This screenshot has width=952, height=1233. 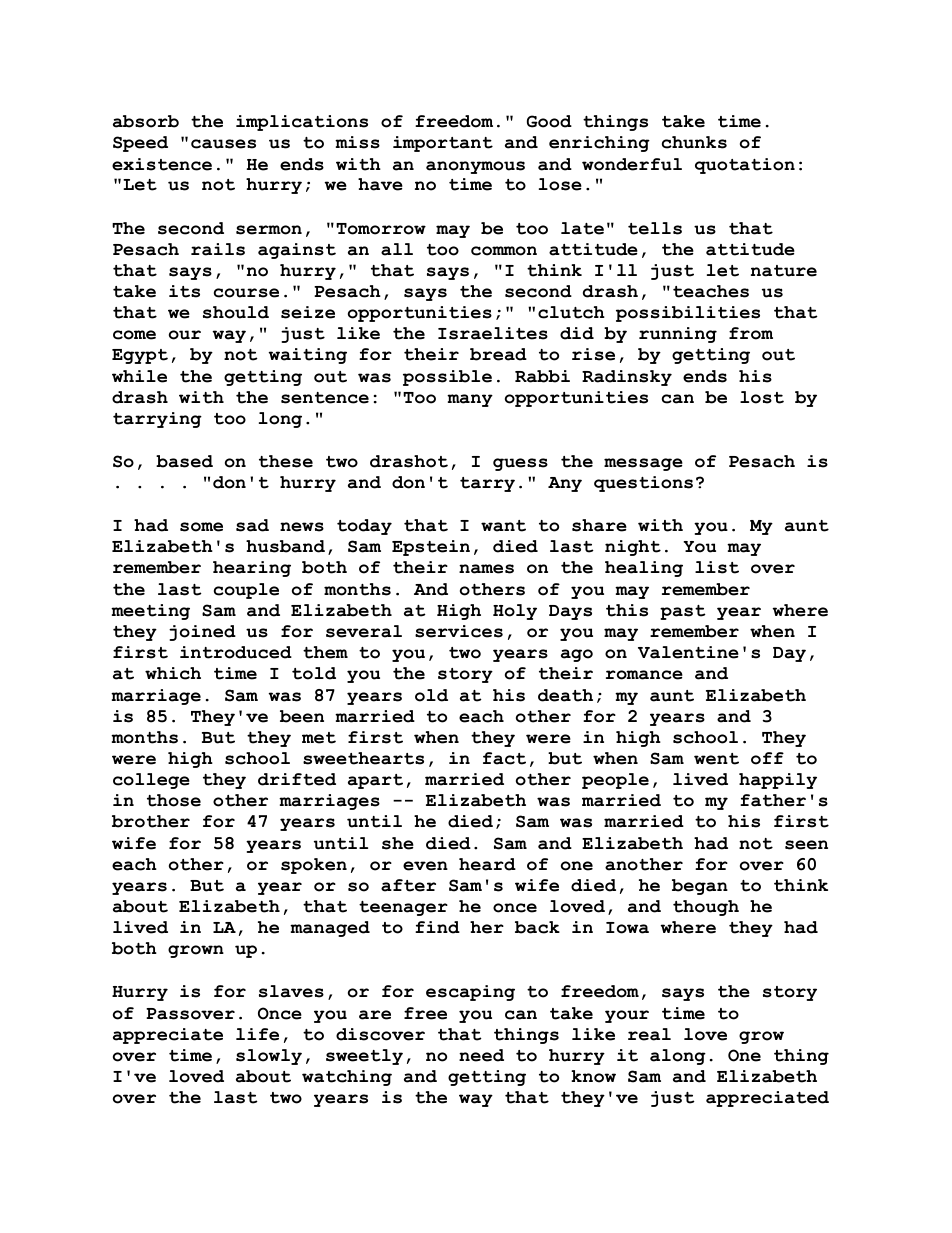 What do you see at coordinates (649, 1034) in the screenshot?
I see `real` at bounding box center [649, 1034].
